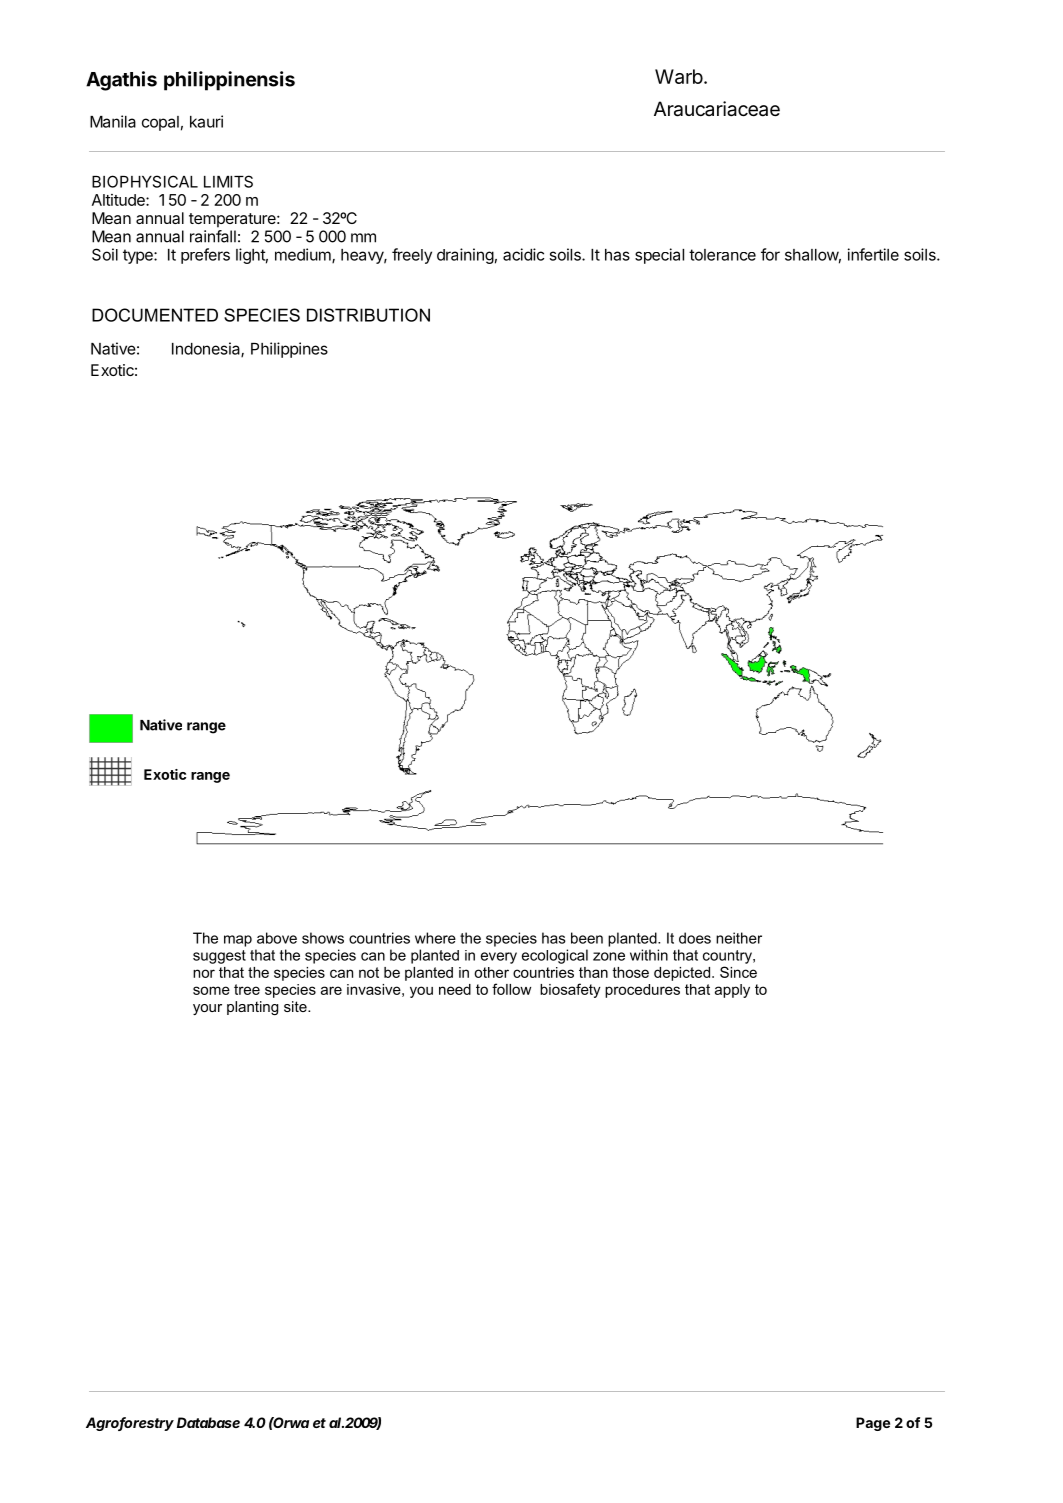 The width and height of the screenshot is (1063, 1503). What do you see at coordinates (130, 1424) in the screenshot?
I see `Agroforestry` at bounding box center [130, 1424].
